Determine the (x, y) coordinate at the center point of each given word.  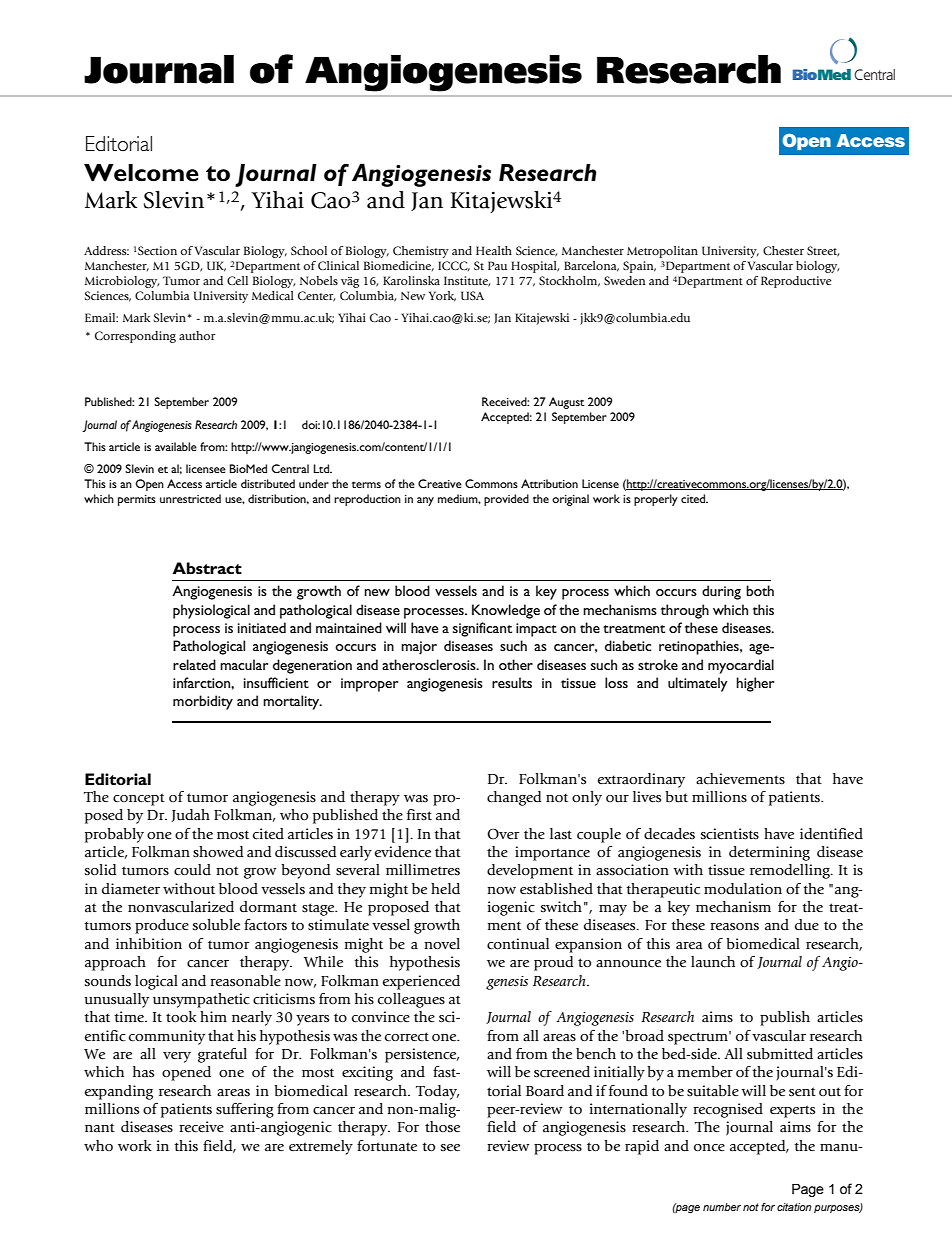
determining (769, 853)
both (760, 590)
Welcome (141, 173)
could (192, 870)
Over (503, 834)
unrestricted (190, 498)
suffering (245, 1110)
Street (823, 251)
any (425, 501)
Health (494, 250)
